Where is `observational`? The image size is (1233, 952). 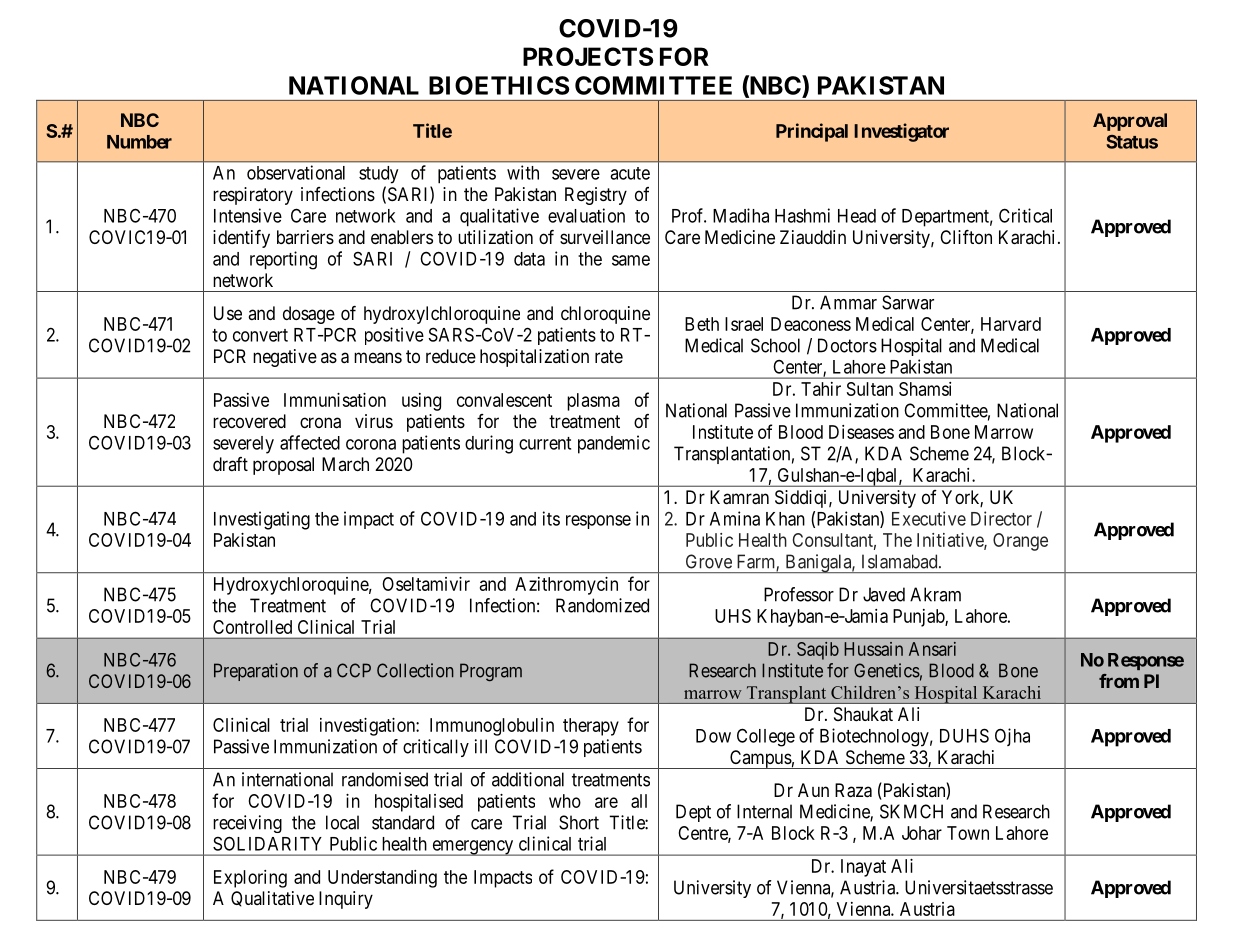
observational is located at coordinates (296, 172).
